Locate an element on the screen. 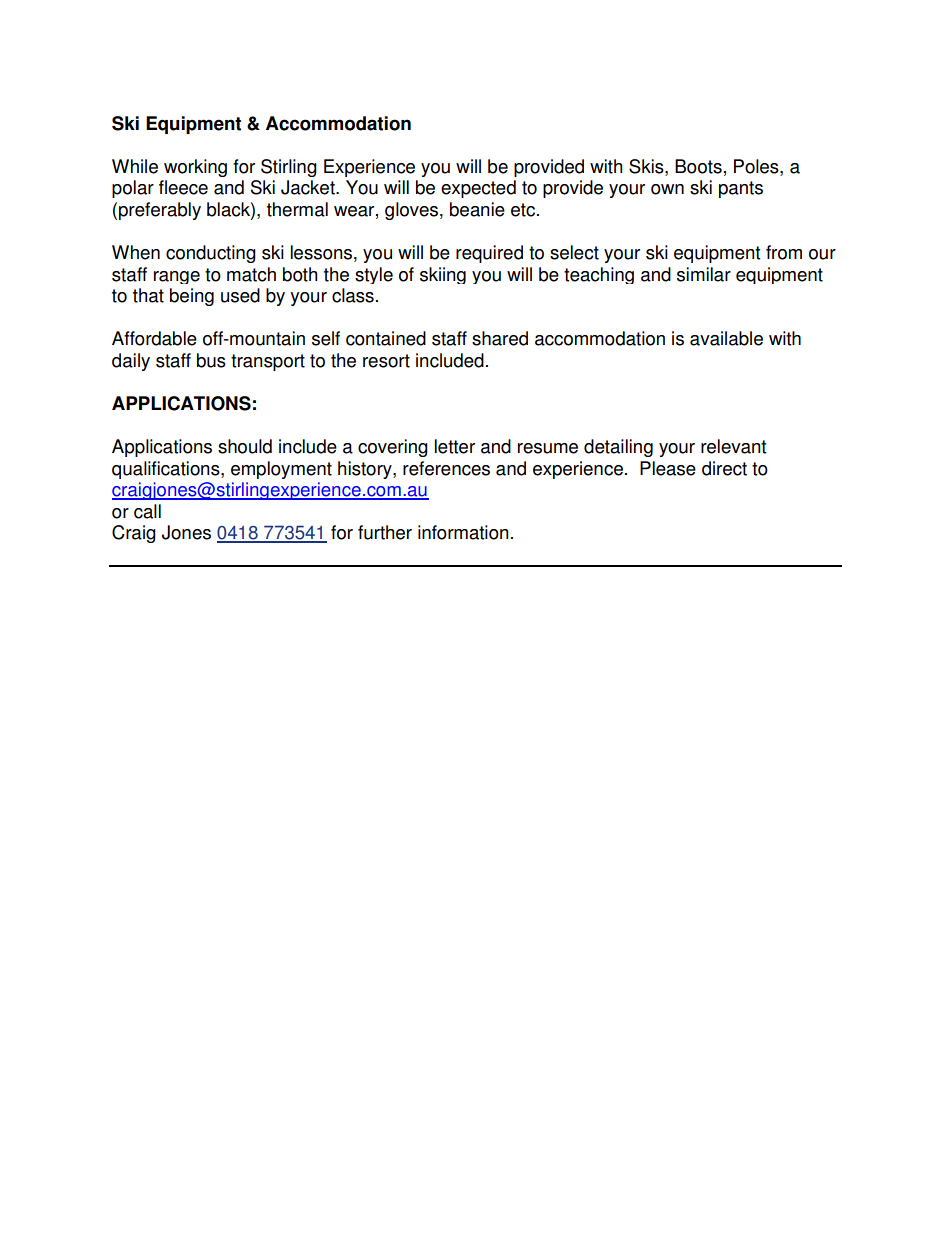 This screenshot has width=952, height=1233. information is located at coordinates (463, 532).
